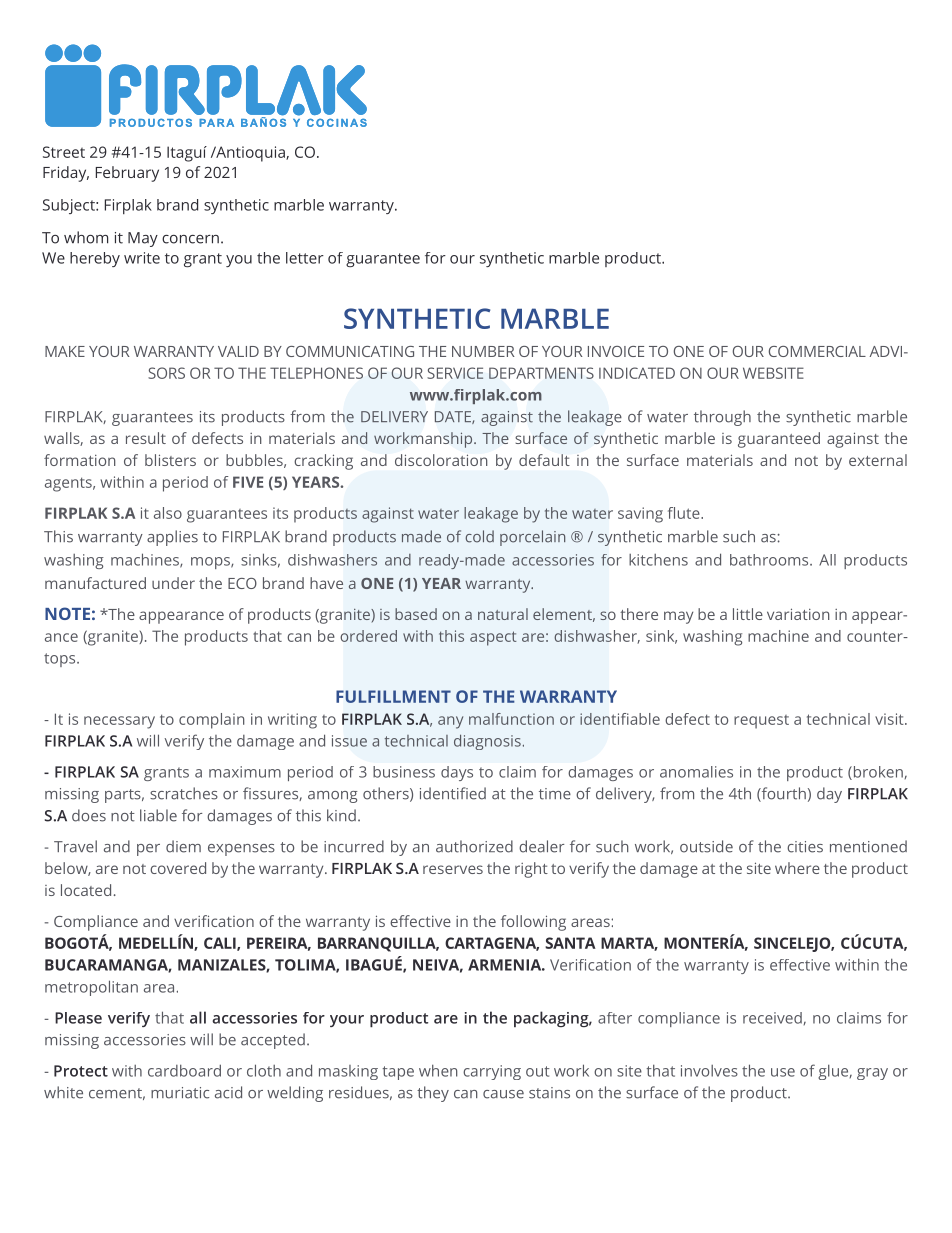 This screenshot has width=952, height=1233. I want to click on natural, so click(503, 614).
